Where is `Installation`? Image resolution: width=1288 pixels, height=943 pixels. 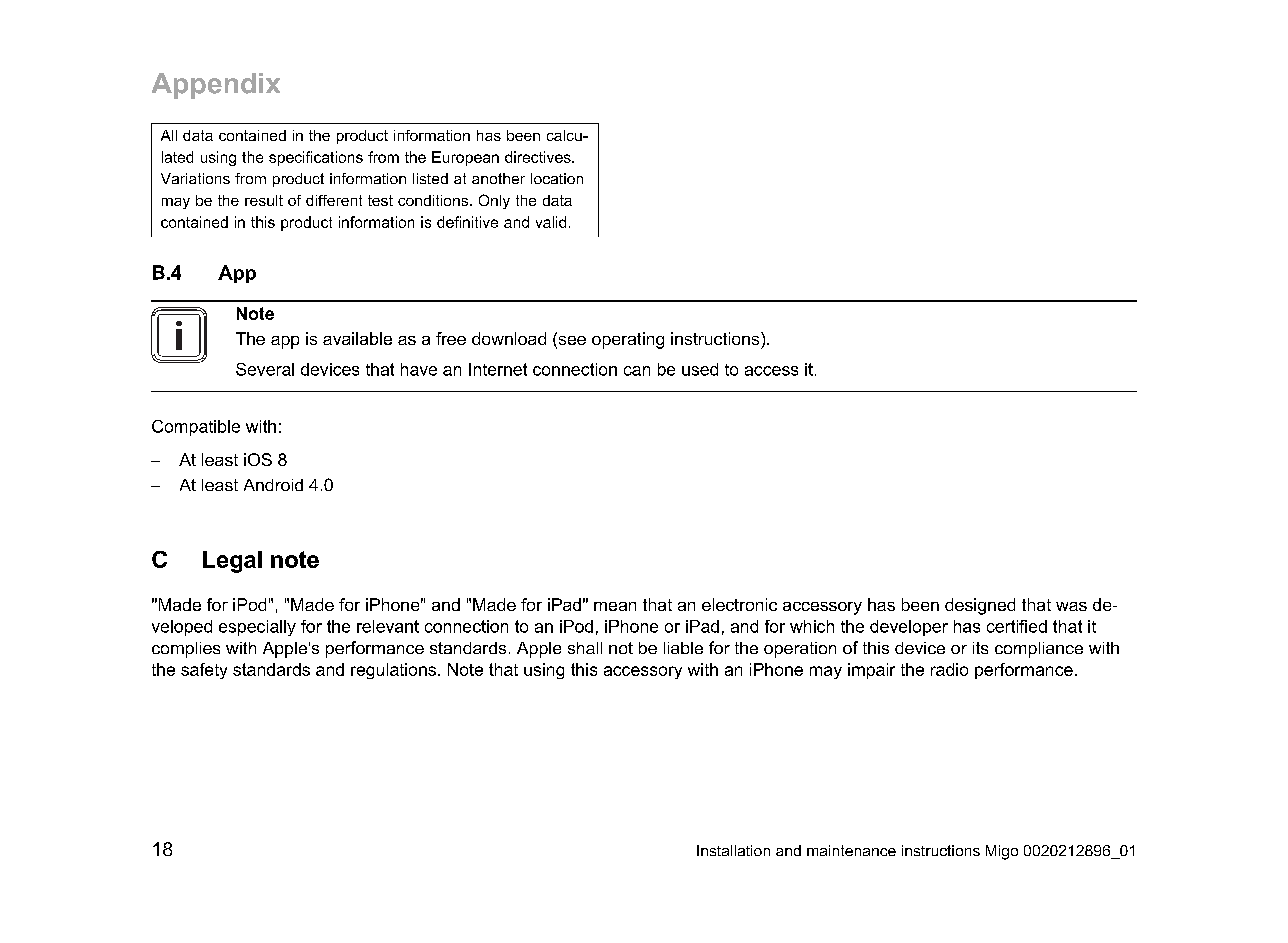
Installation is located at coordinates (733, 850).
